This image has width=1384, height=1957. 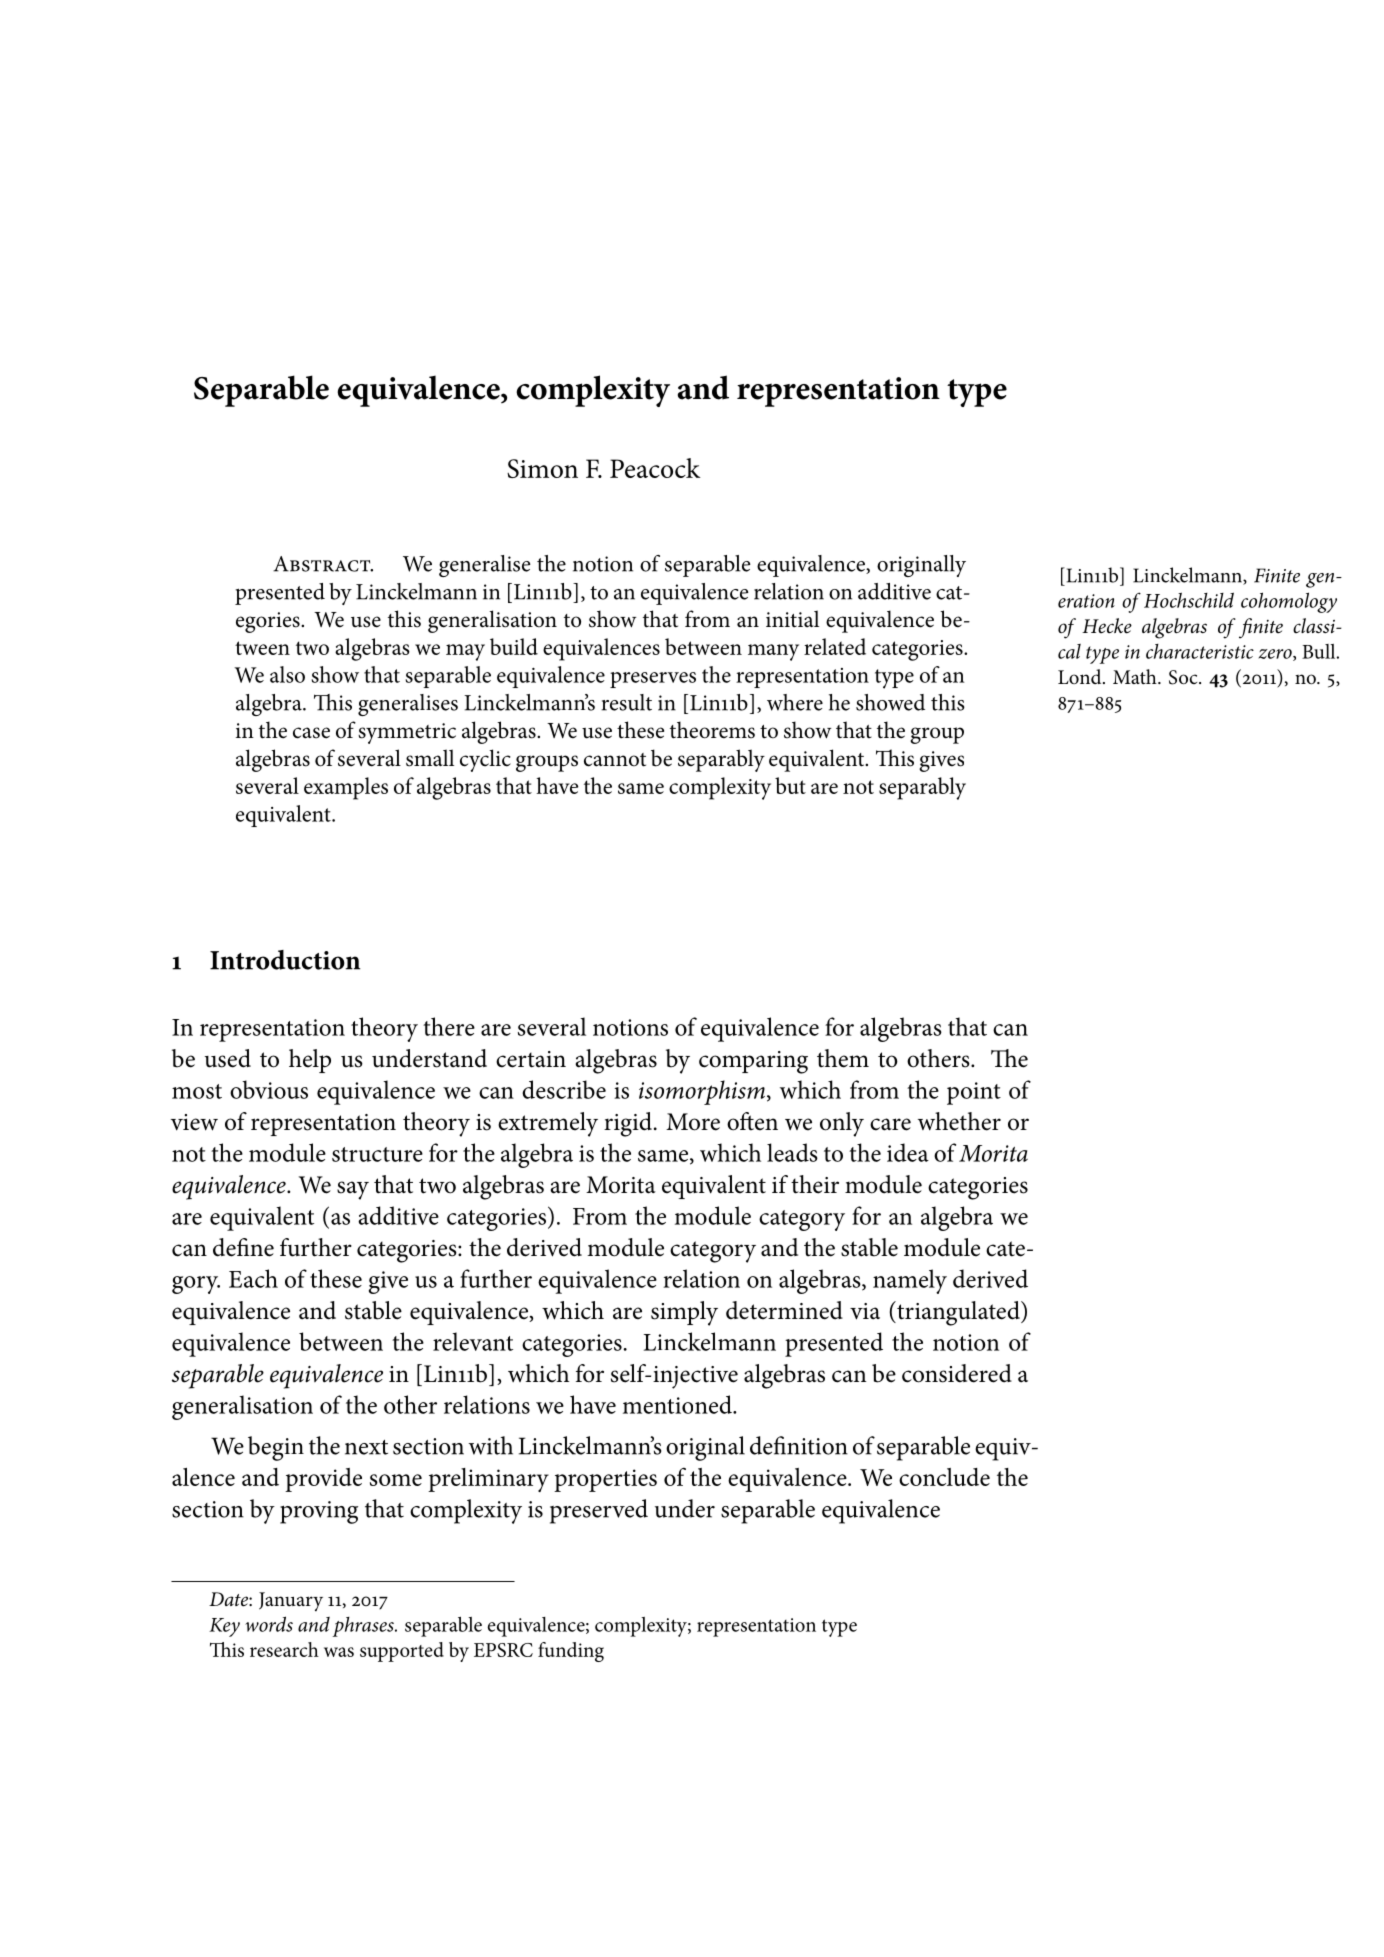 What do you see at coordinates (346, 788) in the image?
I see `examples` at bounding box center [346, 788].
